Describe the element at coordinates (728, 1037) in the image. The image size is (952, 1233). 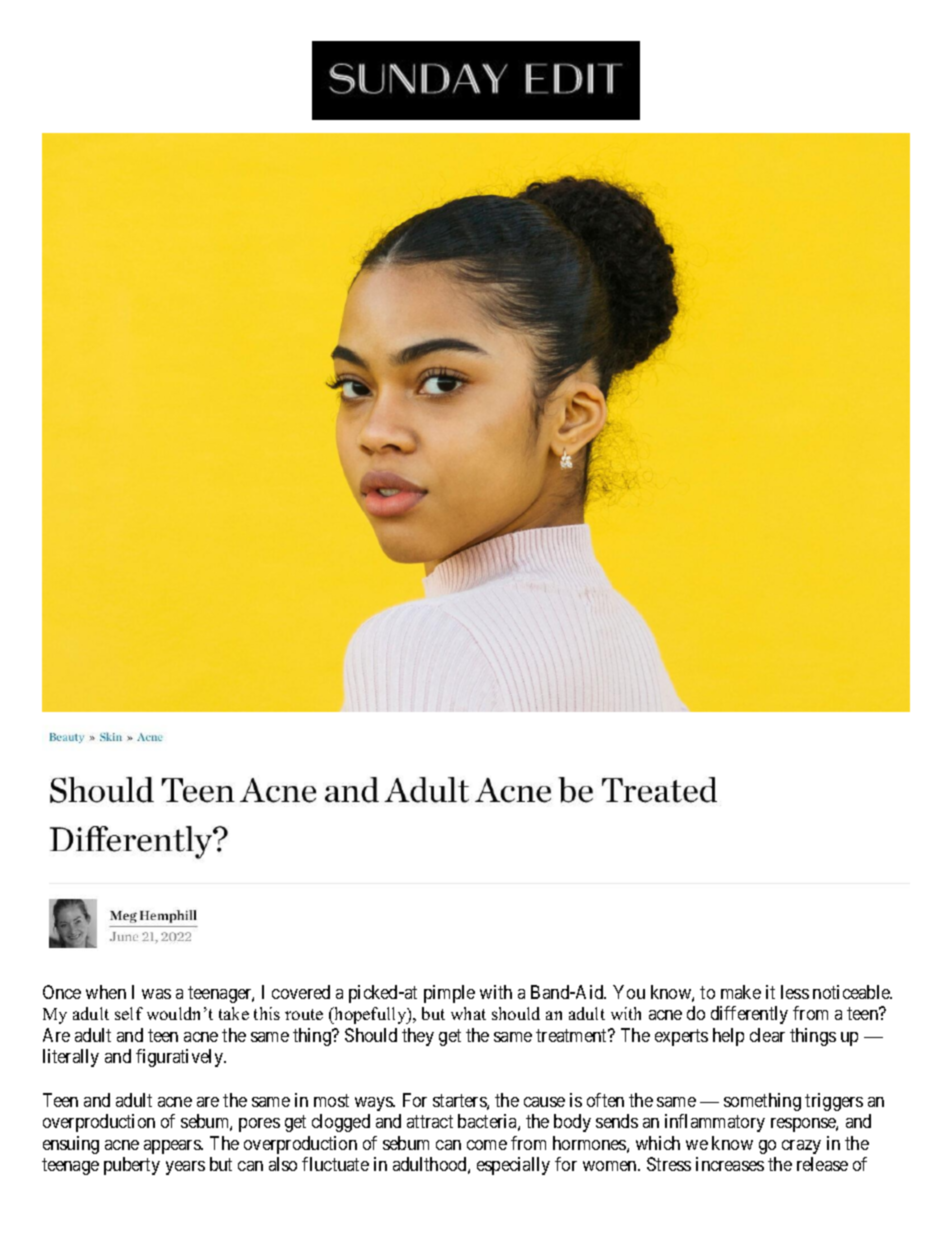
I see `help` at that location.
